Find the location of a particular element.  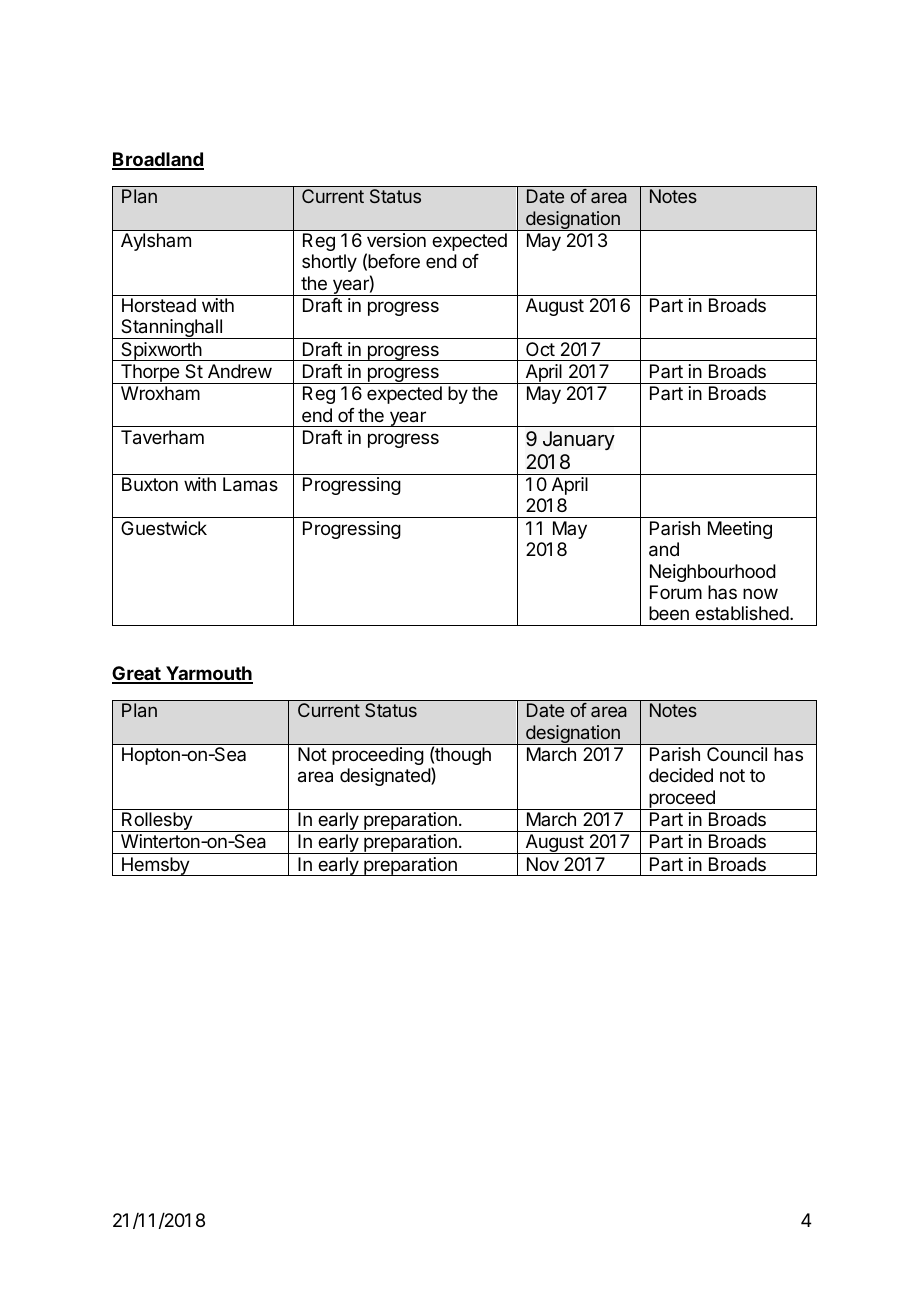

decided is located at coordinates (681, 775).
